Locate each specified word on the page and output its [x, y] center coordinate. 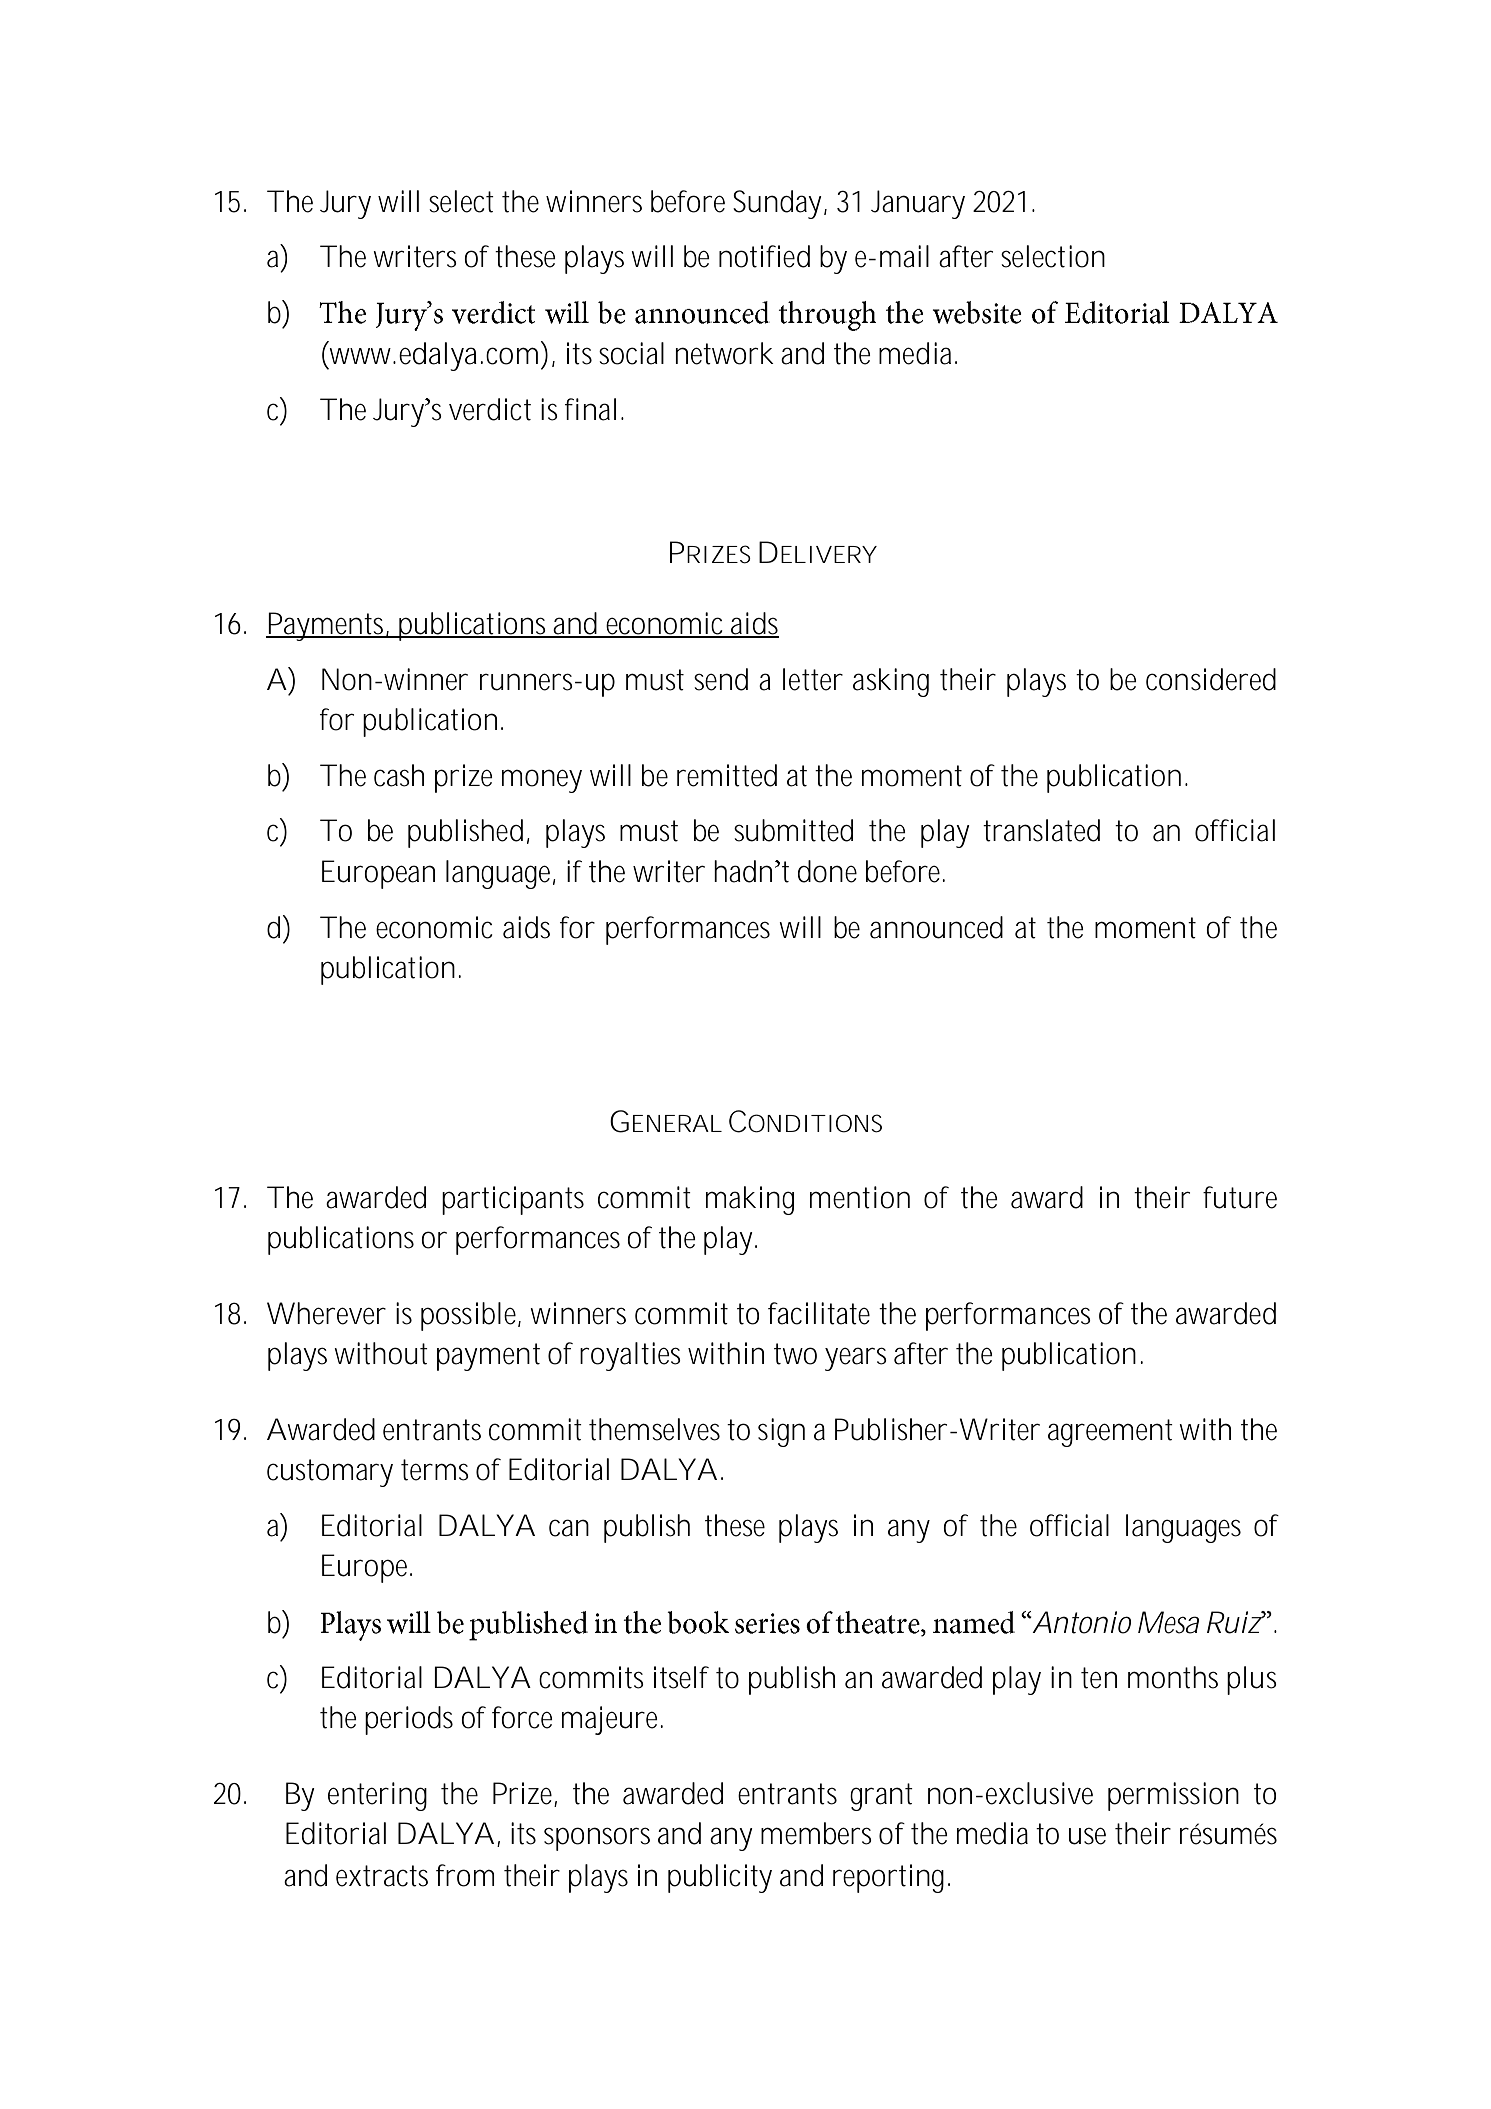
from [465, 1875]
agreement [1110, 1433]
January [918, 204]
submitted [793, 830]
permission [1173, 1796]
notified [764, 256]
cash [399, 775]
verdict [490, 409]
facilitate [819, 1313]
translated [1041, 830]
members [816, 1833]
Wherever [326, 1313]
